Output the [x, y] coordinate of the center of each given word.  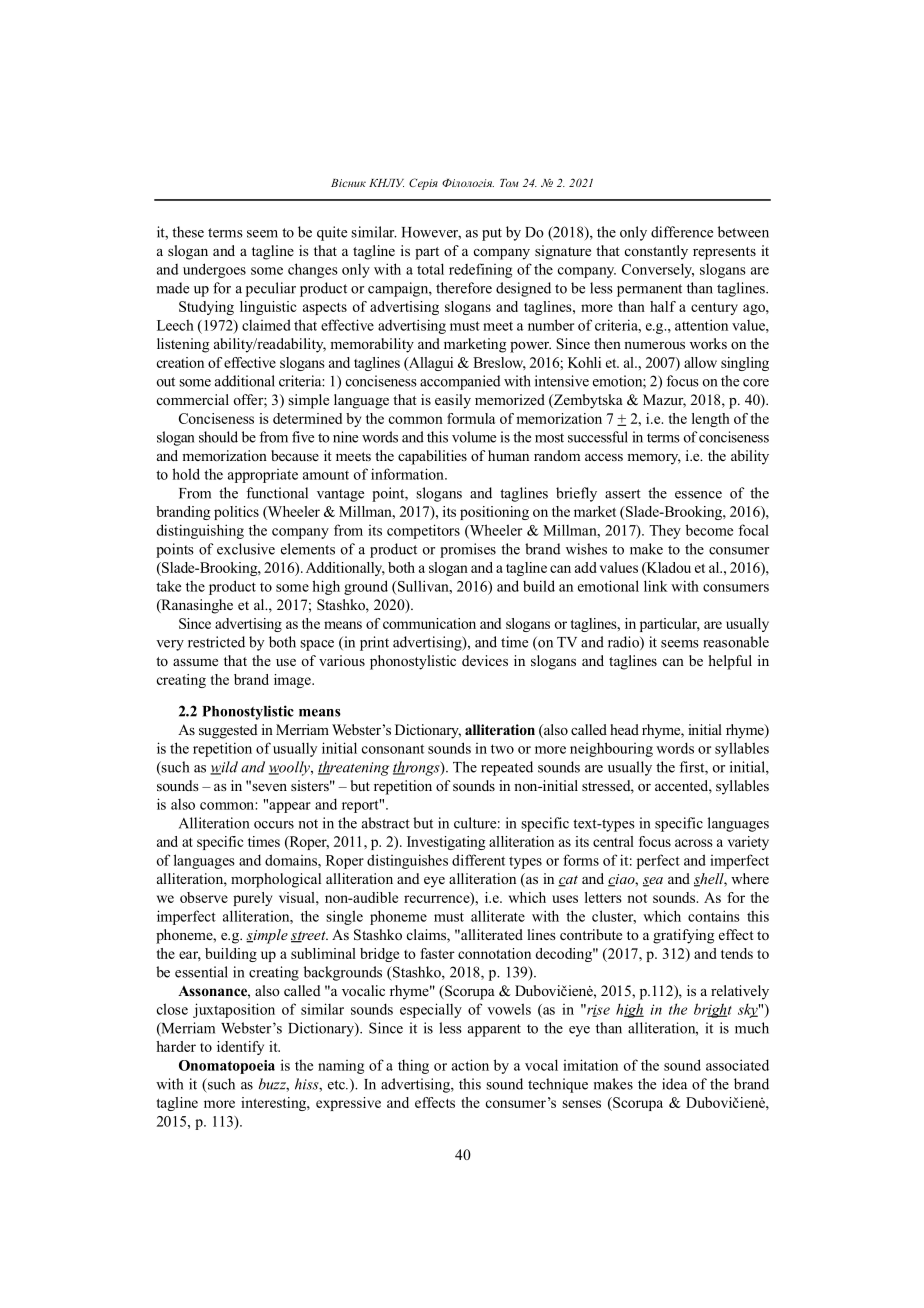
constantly [656, 252]
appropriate [263, 476]
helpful [730, 662]
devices [485, 660]
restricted [216, 642]
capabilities [432, 457]
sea [653, 882]
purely [252, 899]
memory [654, 459]
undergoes [214, 270]
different [478, 860]
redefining [480, 270]
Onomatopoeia [227, 1067]
